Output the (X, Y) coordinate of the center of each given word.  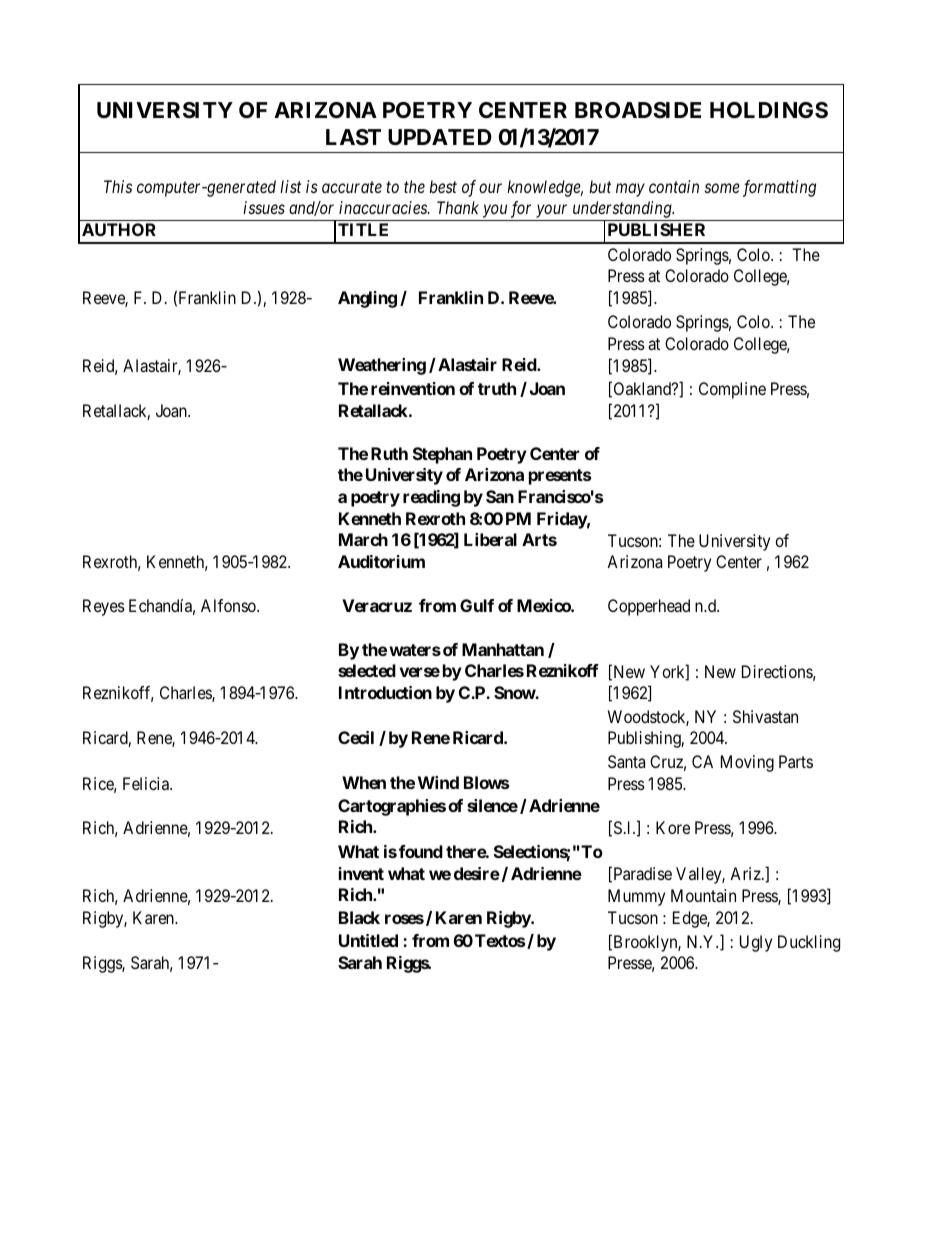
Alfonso (229, 605)
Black (359, 917)
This (118, 186)
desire (477, 873)
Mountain (703, 895)
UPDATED (440, 137)
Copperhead (649, 607)
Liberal (490, 539)
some (722, 188)
